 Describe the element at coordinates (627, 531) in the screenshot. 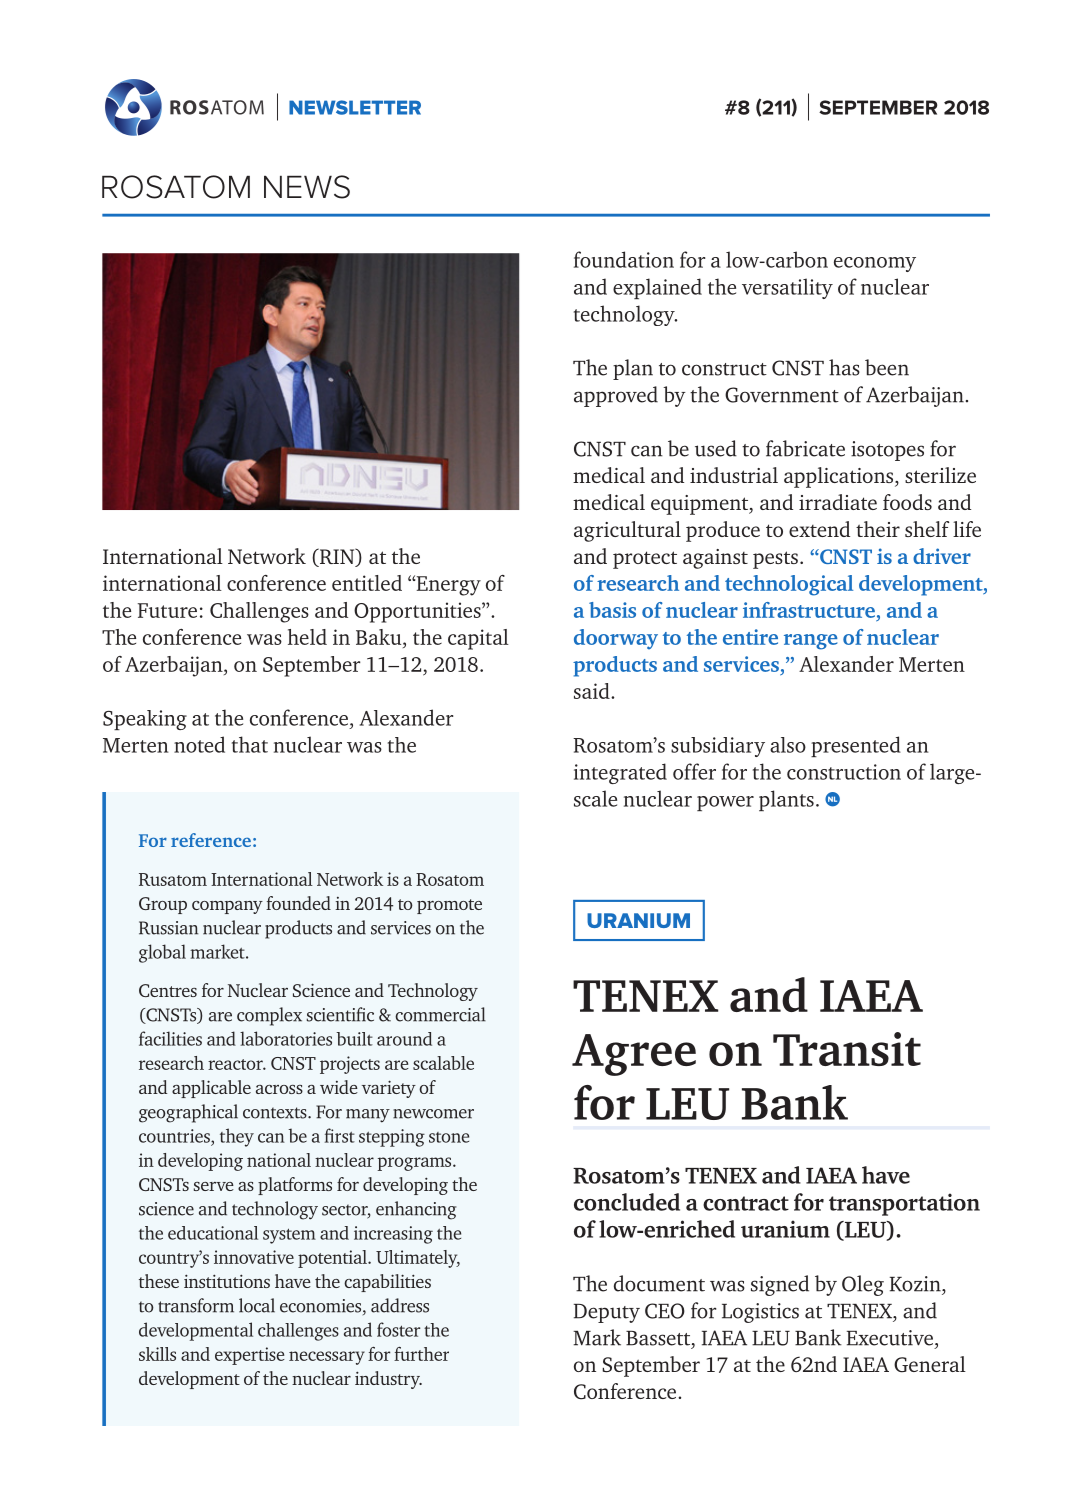

I see `agricultural` at that location.
